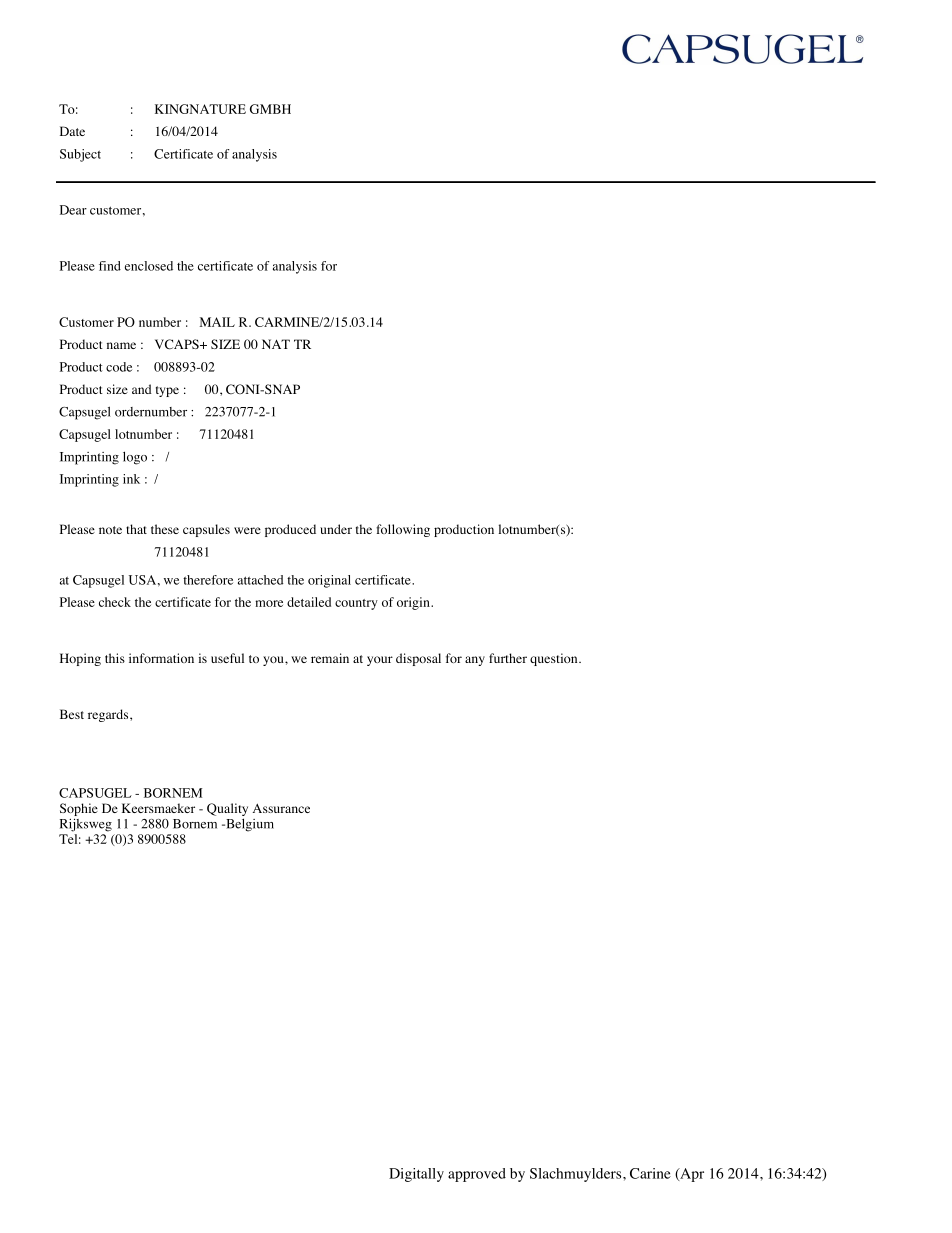 The height and width of the screenshot is (1233, 952). What do you see at coordinates (650, 1173) in the screenshot?
I see `Carine` at bounding box center [650, 1173].
